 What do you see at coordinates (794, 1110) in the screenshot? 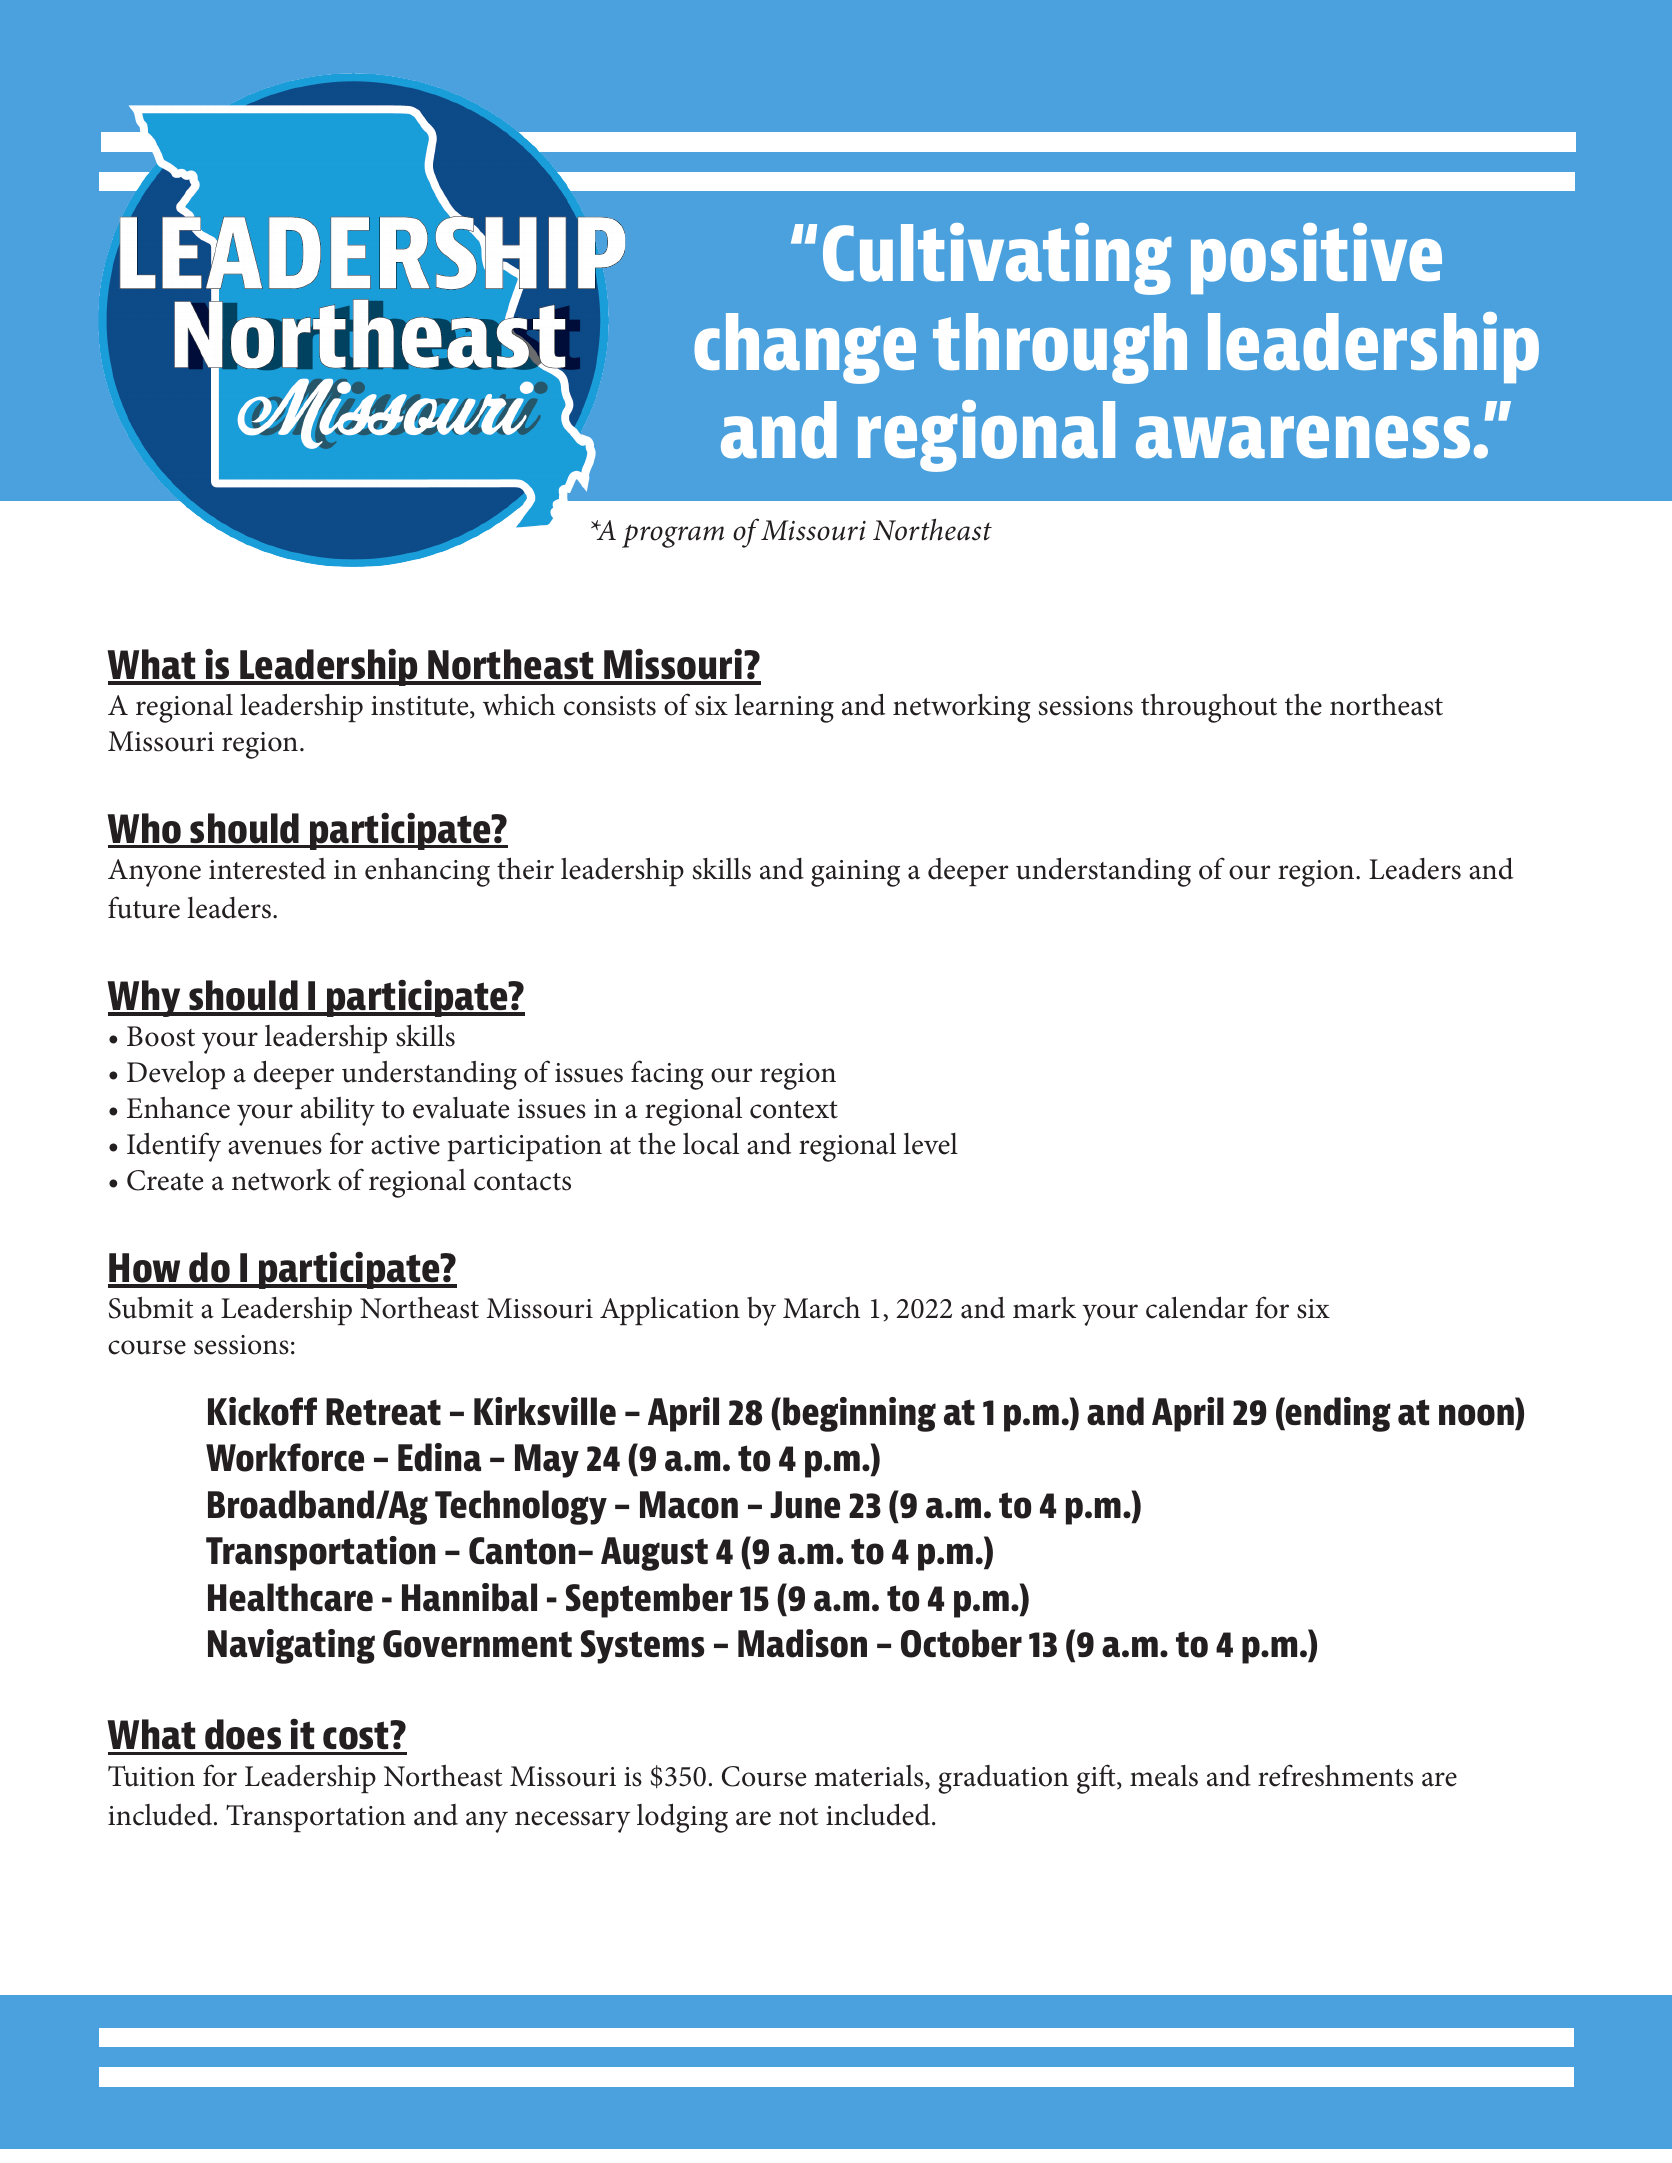
I see `context` at bounding box center [794, 1110].
